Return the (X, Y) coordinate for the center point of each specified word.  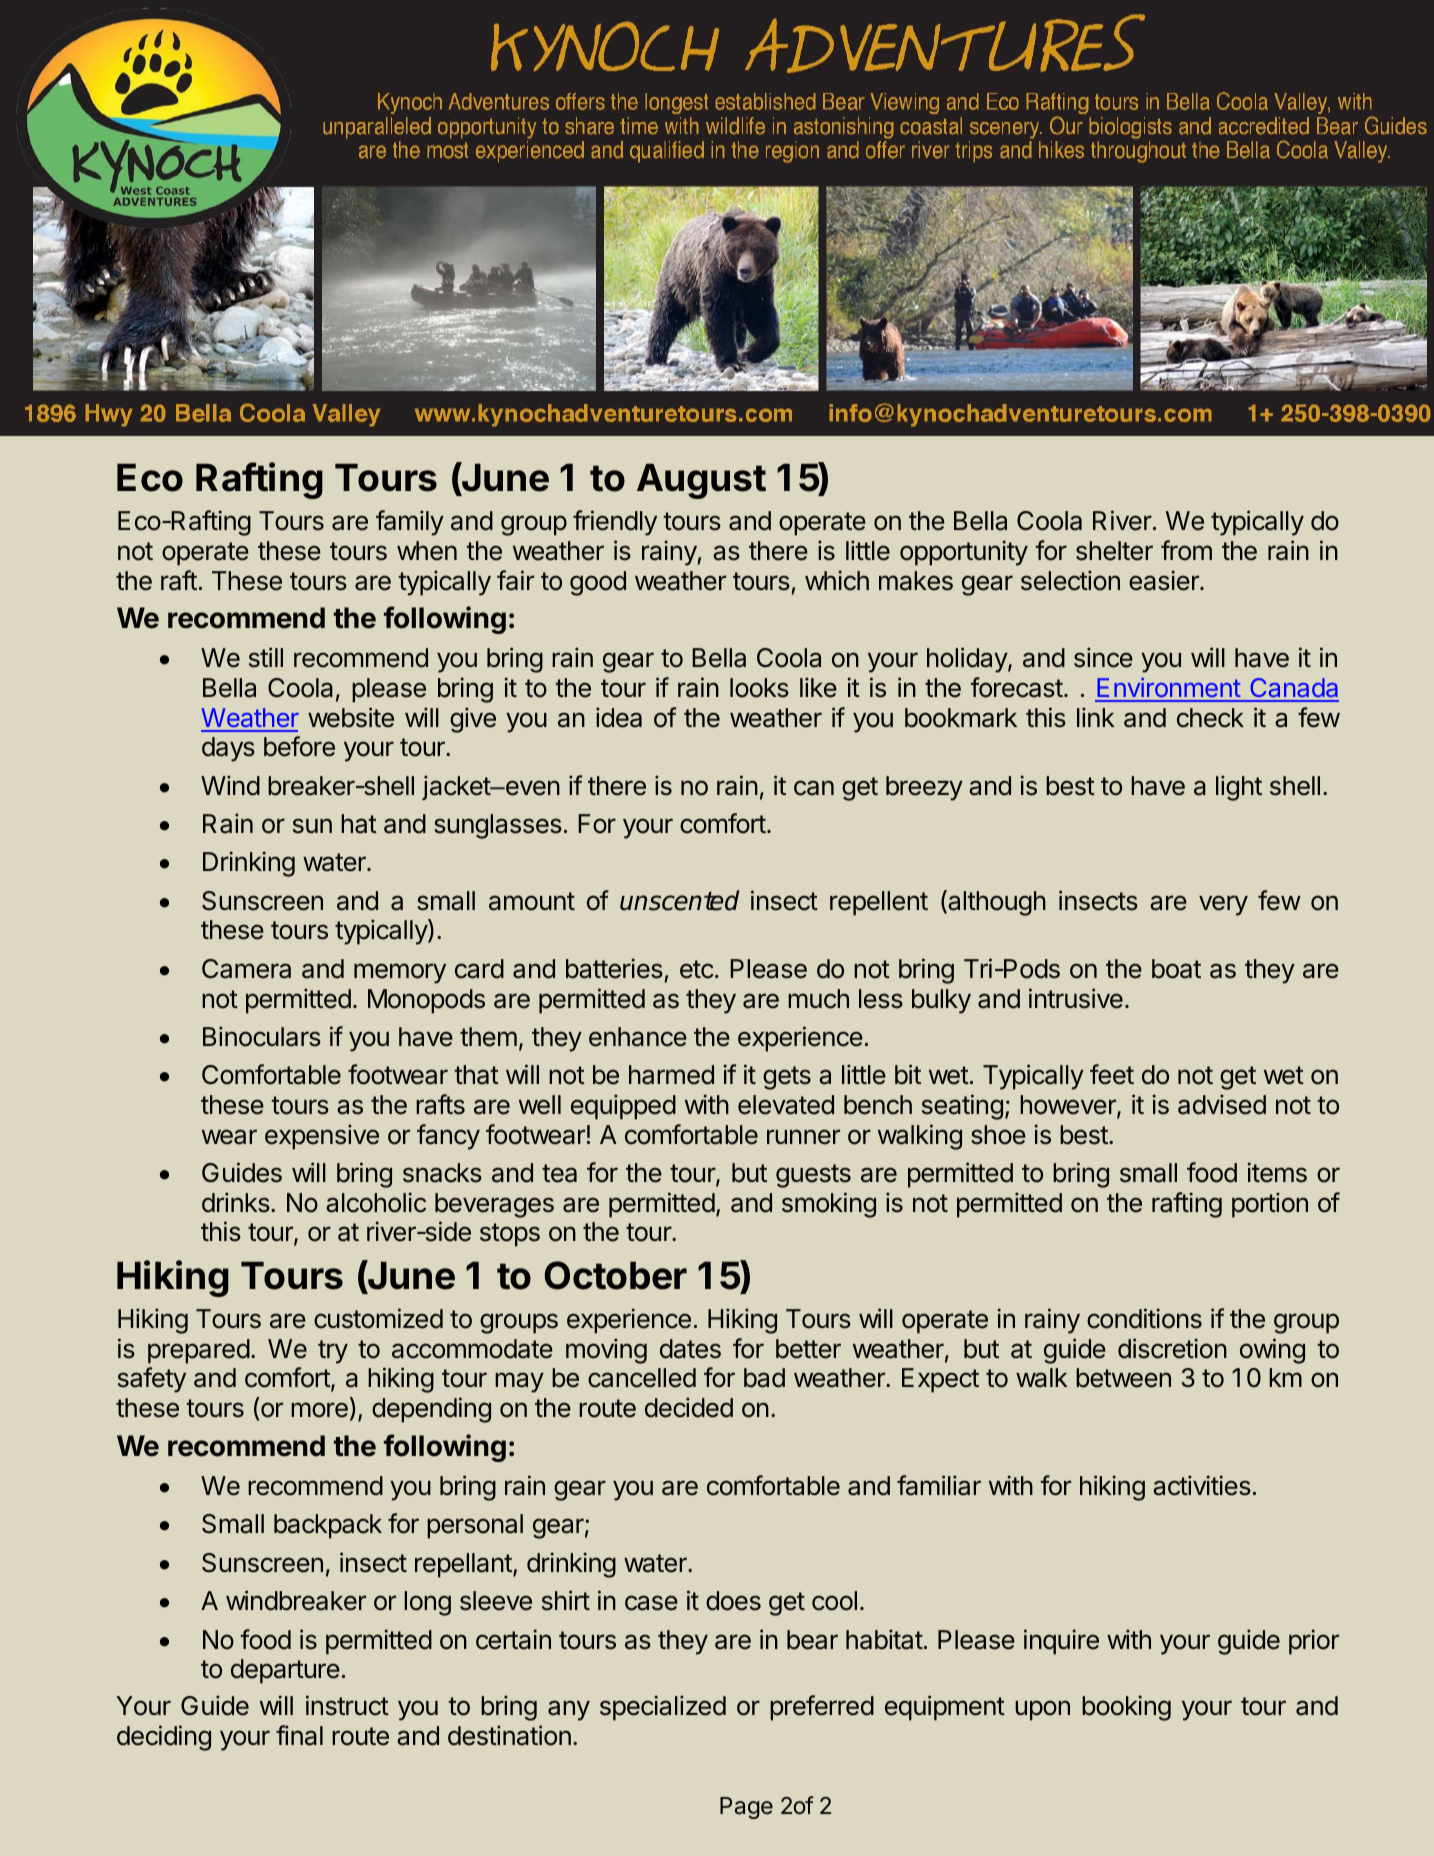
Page (746, 1808)
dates (690, 1349)
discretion (1172, 1348)
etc (697, 969)
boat (1176, 969)
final (299, 1735)
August (701, 481)
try (333, 1352)
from (1186, 550)
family (410, 523)
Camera (246, 969)
